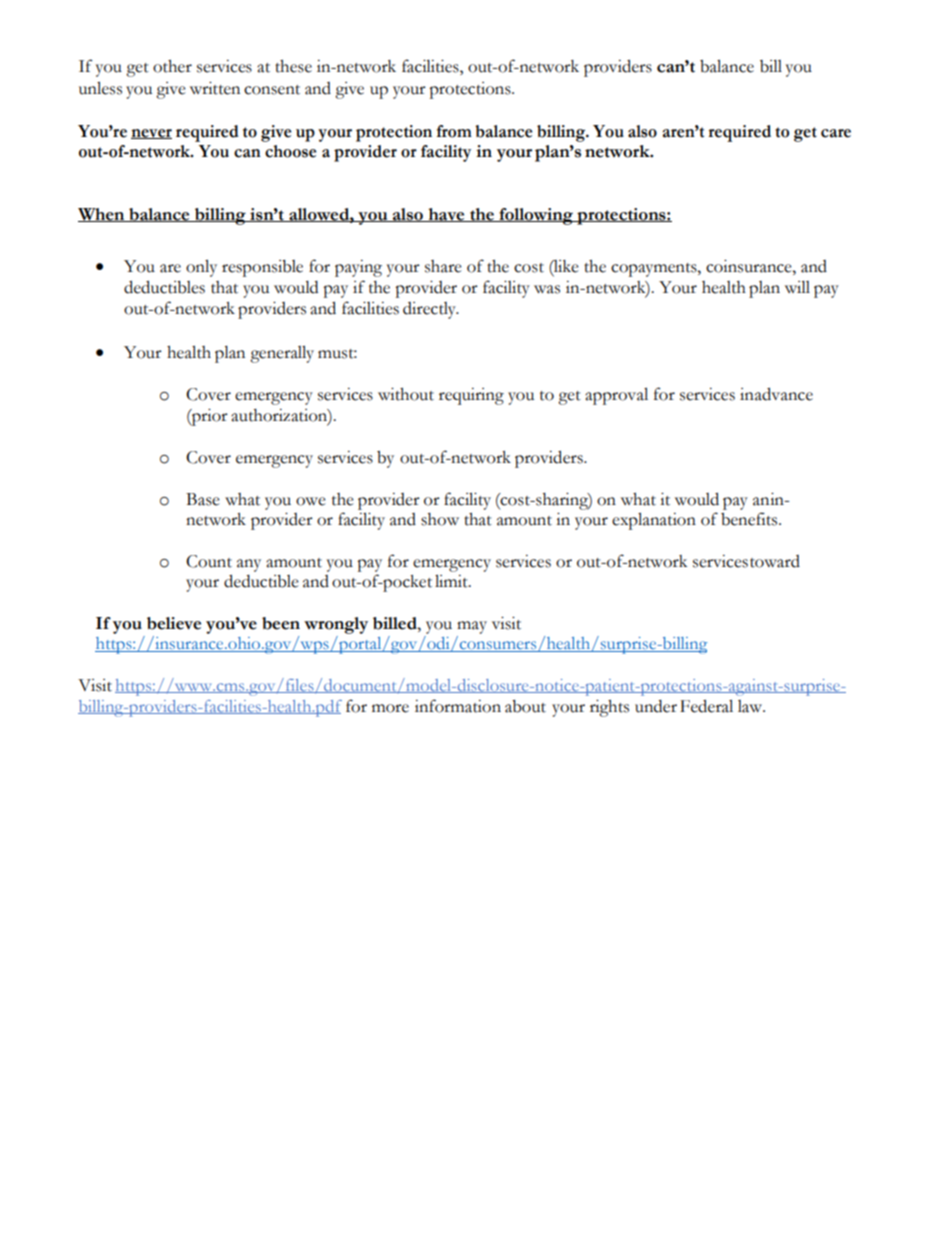  What do you see at coordinates (440, 519) in the document?
I see `show` at bounding box center [440, 519].
